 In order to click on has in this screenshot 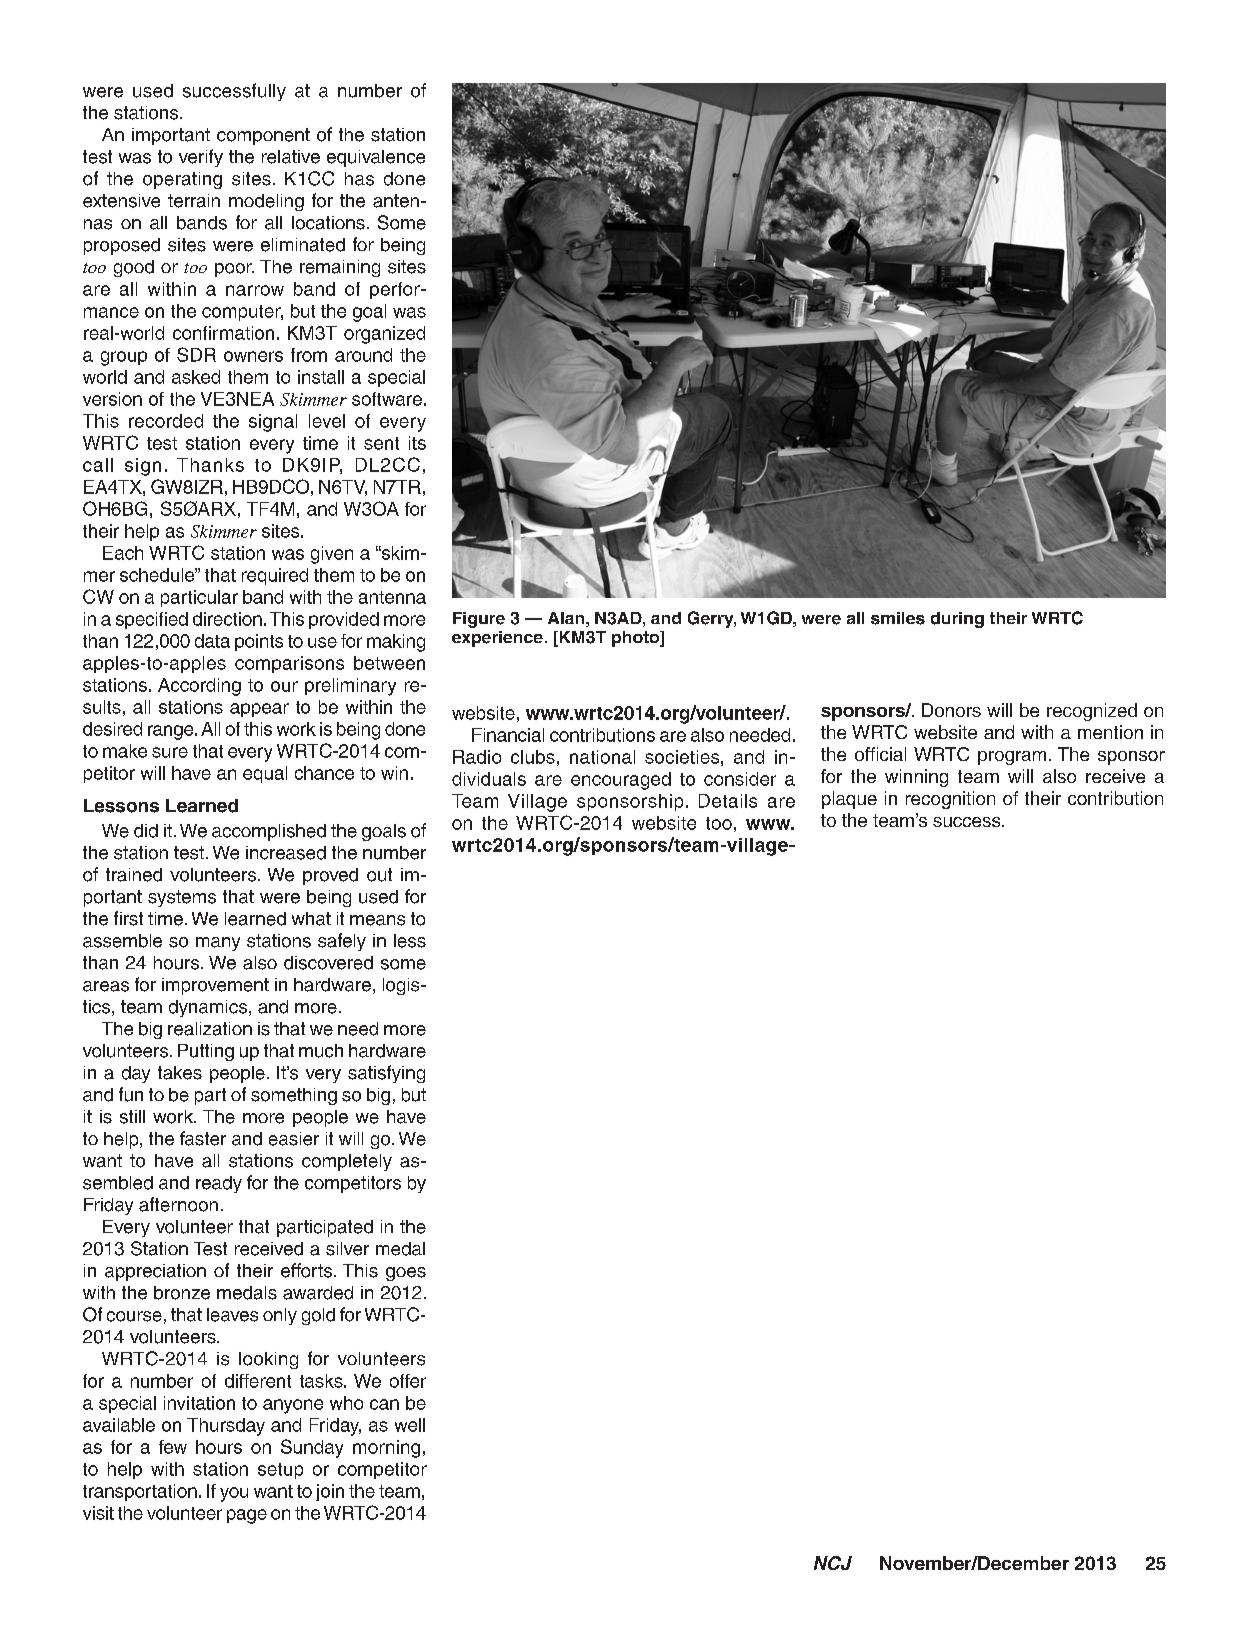, I will do `click(359, 179)`.
